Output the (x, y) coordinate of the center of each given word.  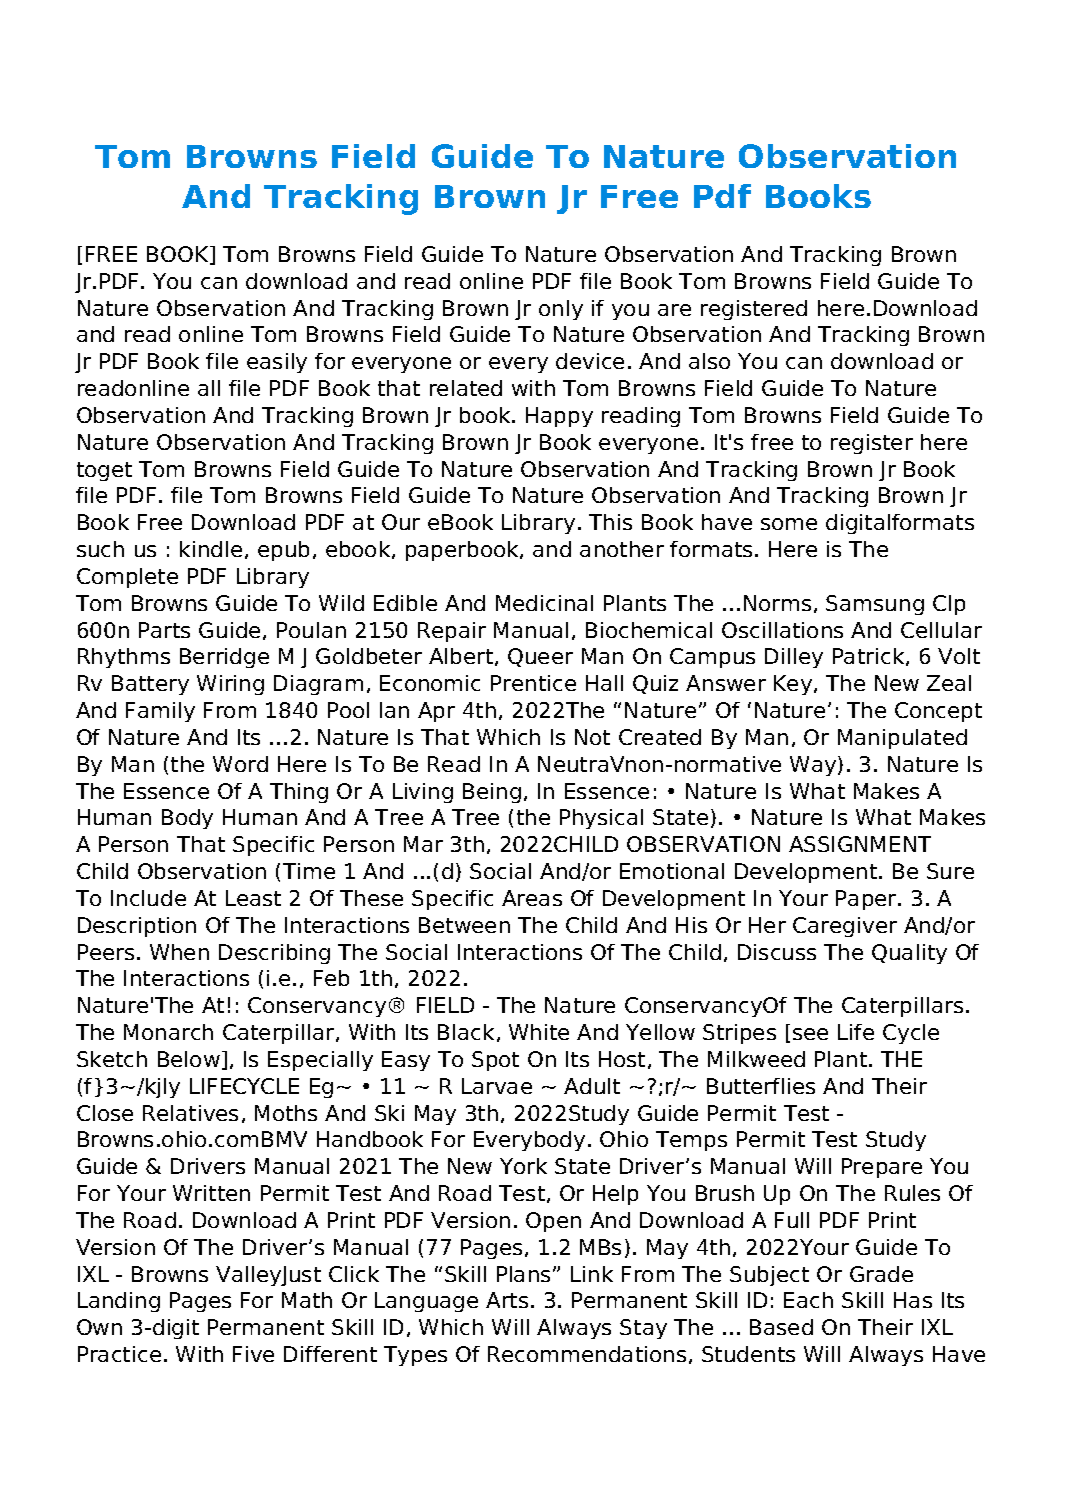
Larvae (497, 1086)
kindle (211, 549)
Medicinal (544, 603)
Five (253, 1354)
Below (189, 1059)
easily (277, 363)
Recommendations (587, 1354)
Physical (601, 819)
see (810, 1034)
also (709, 361)
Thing (299, 793)
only (561, 310)
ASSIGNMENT (860, 844)
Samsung (875, 605)
